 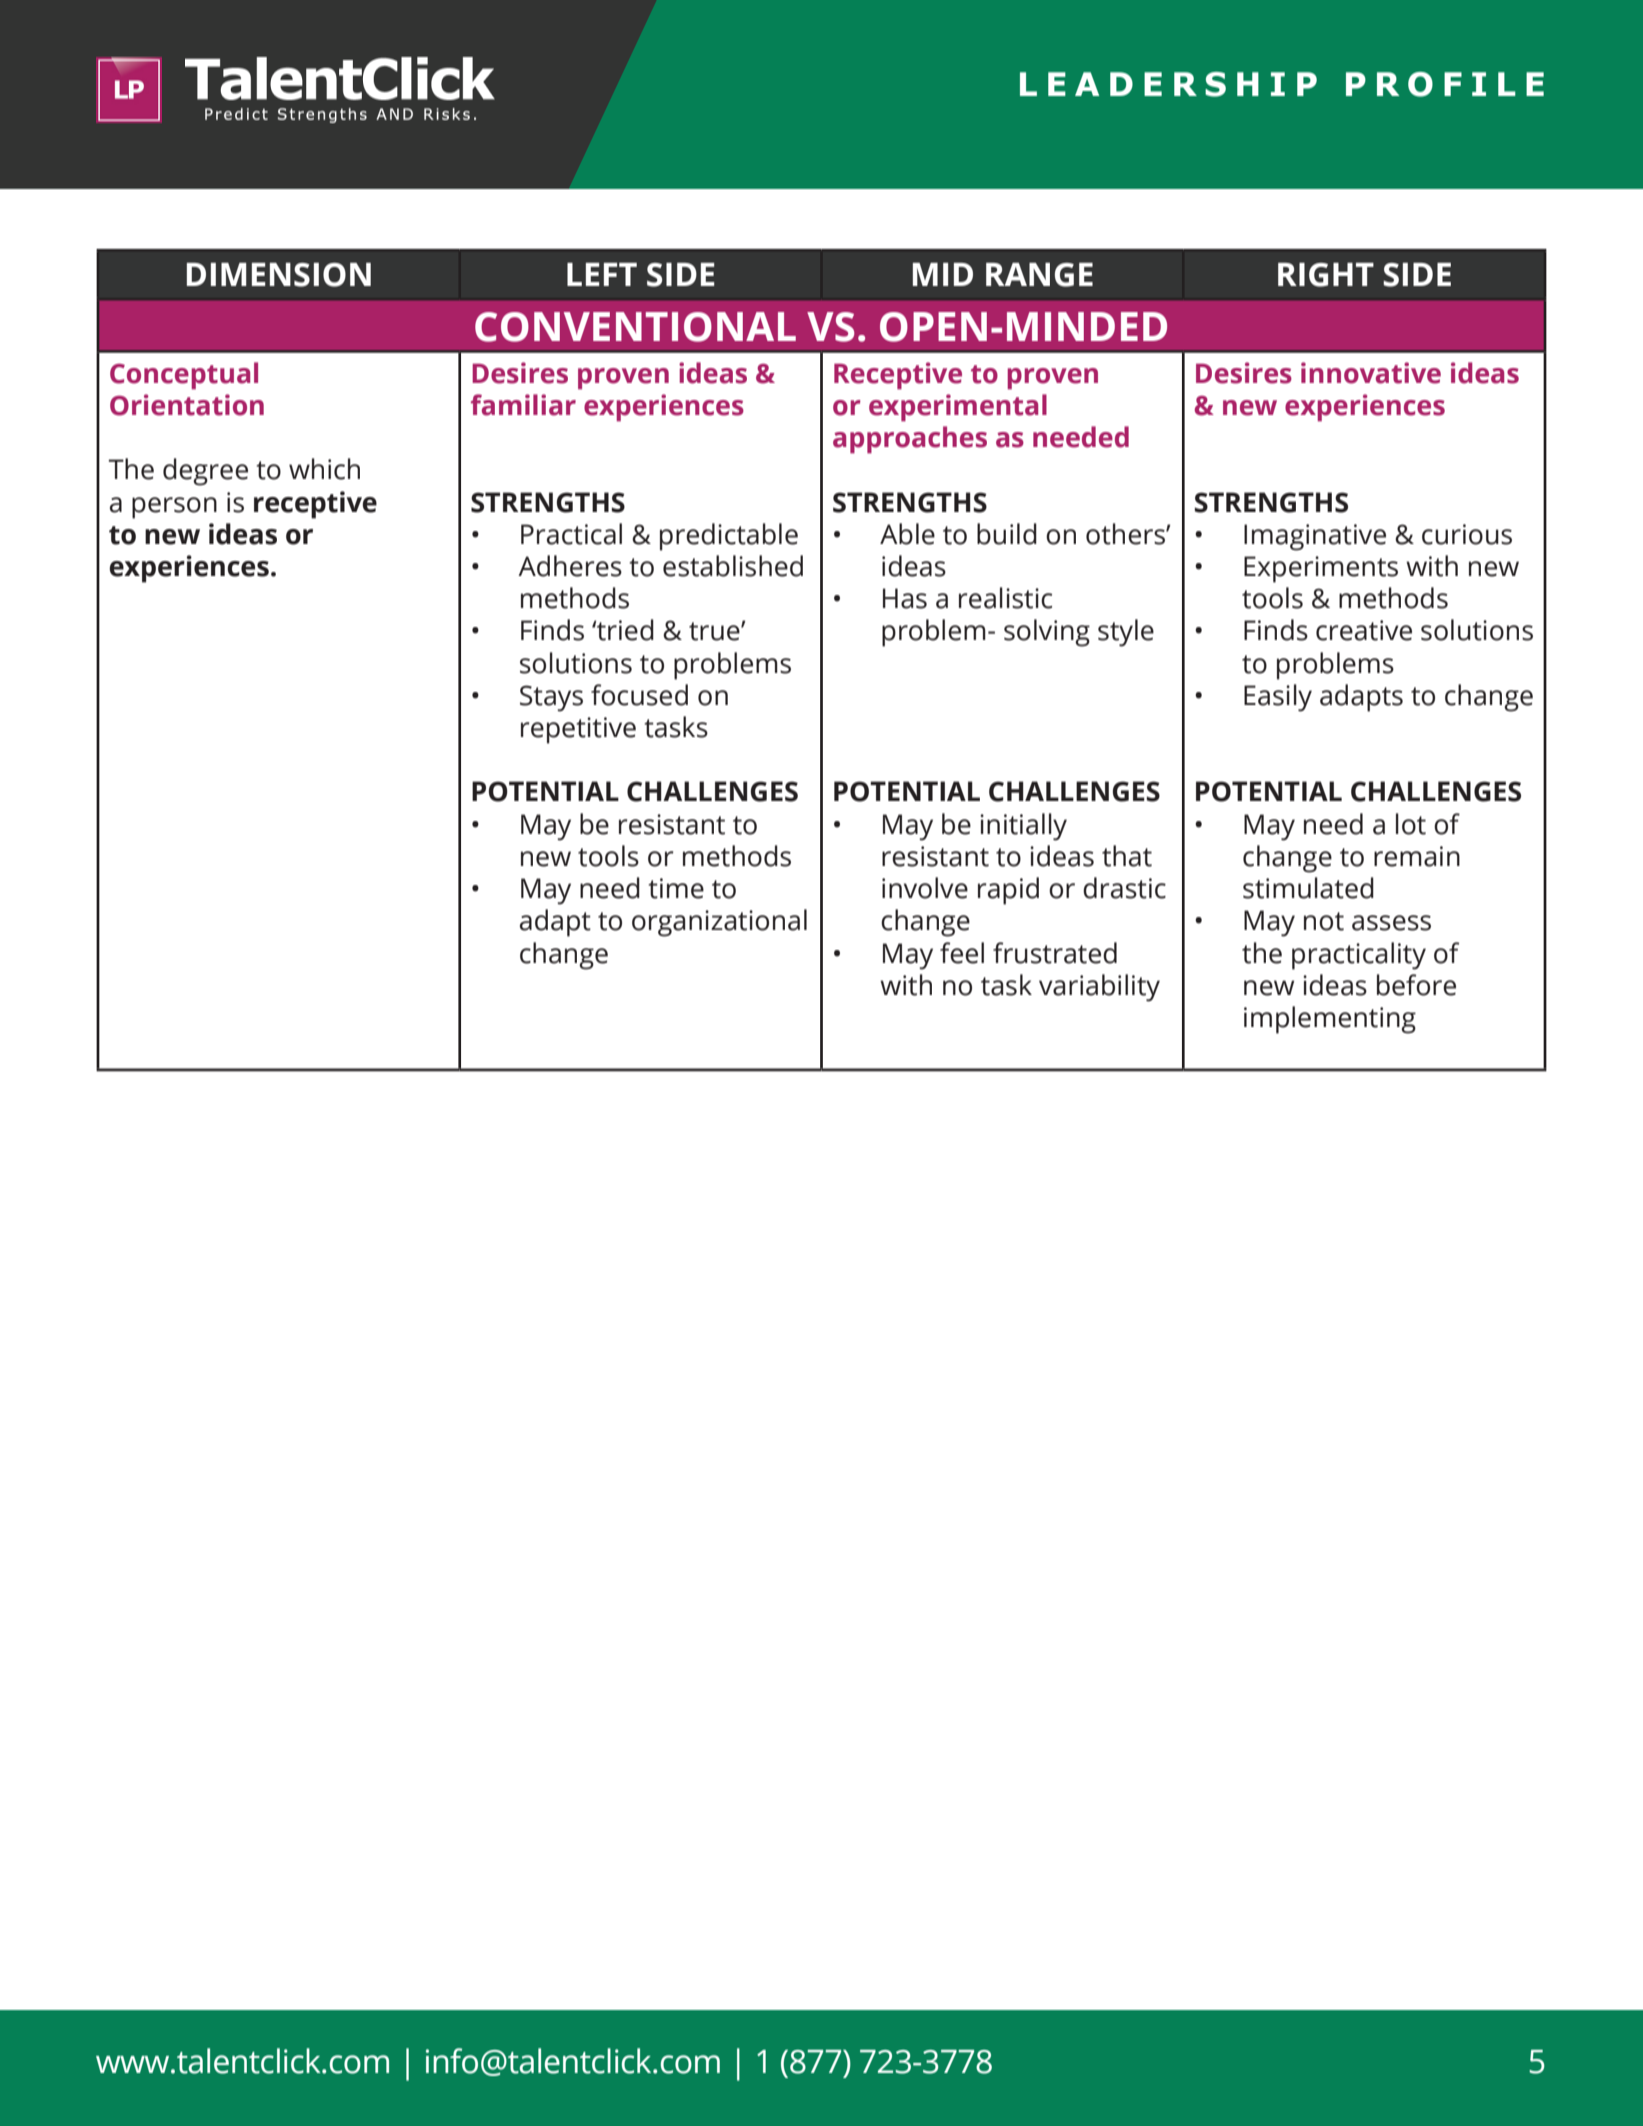 What do you see at coordinates (279, 275) in the page?
I see `DIMENSION` at bounding box center [279, 275].
